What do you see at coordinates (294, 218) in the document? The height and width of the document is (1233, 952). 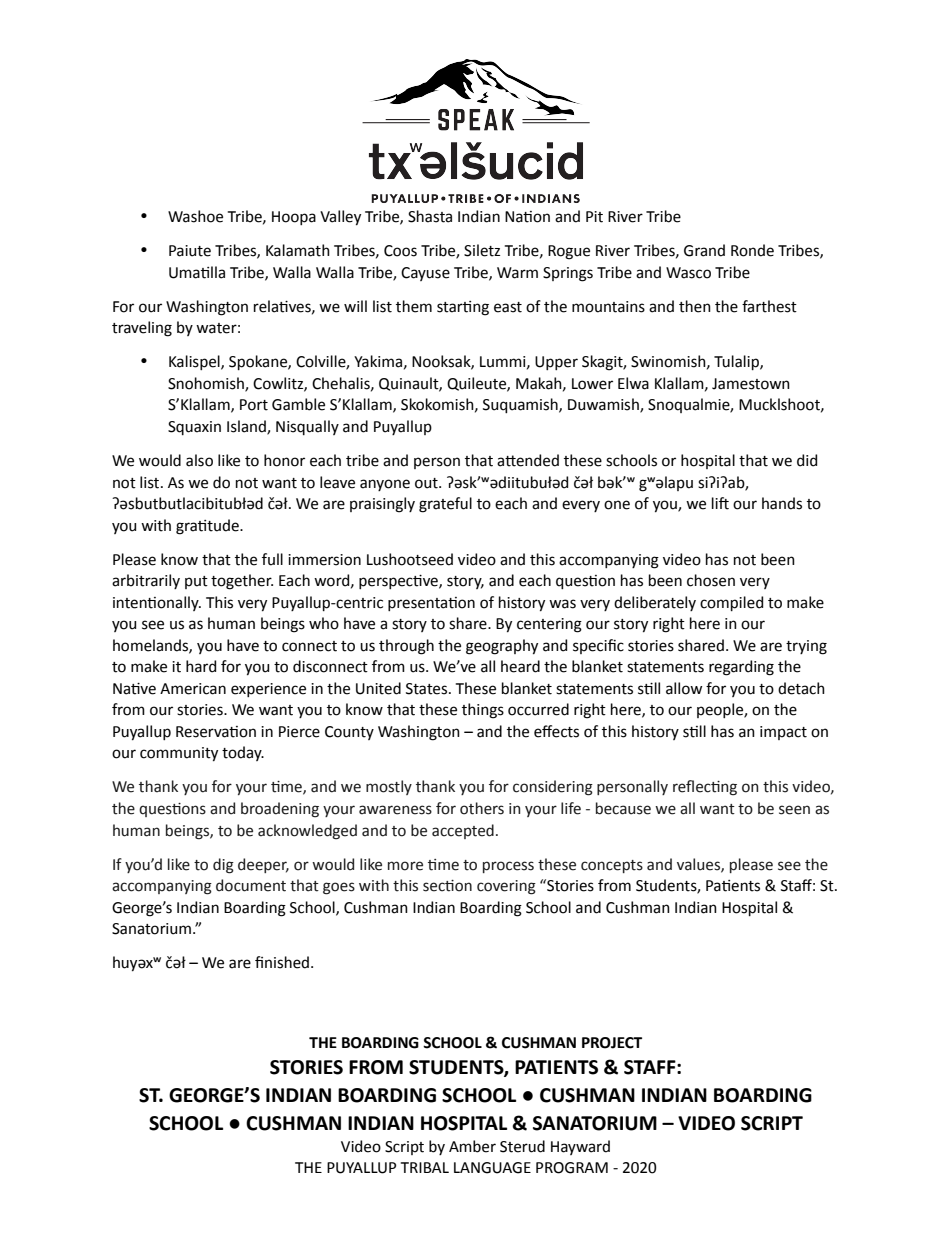 I see `Hoopa` at bounding box center [294, 218].
